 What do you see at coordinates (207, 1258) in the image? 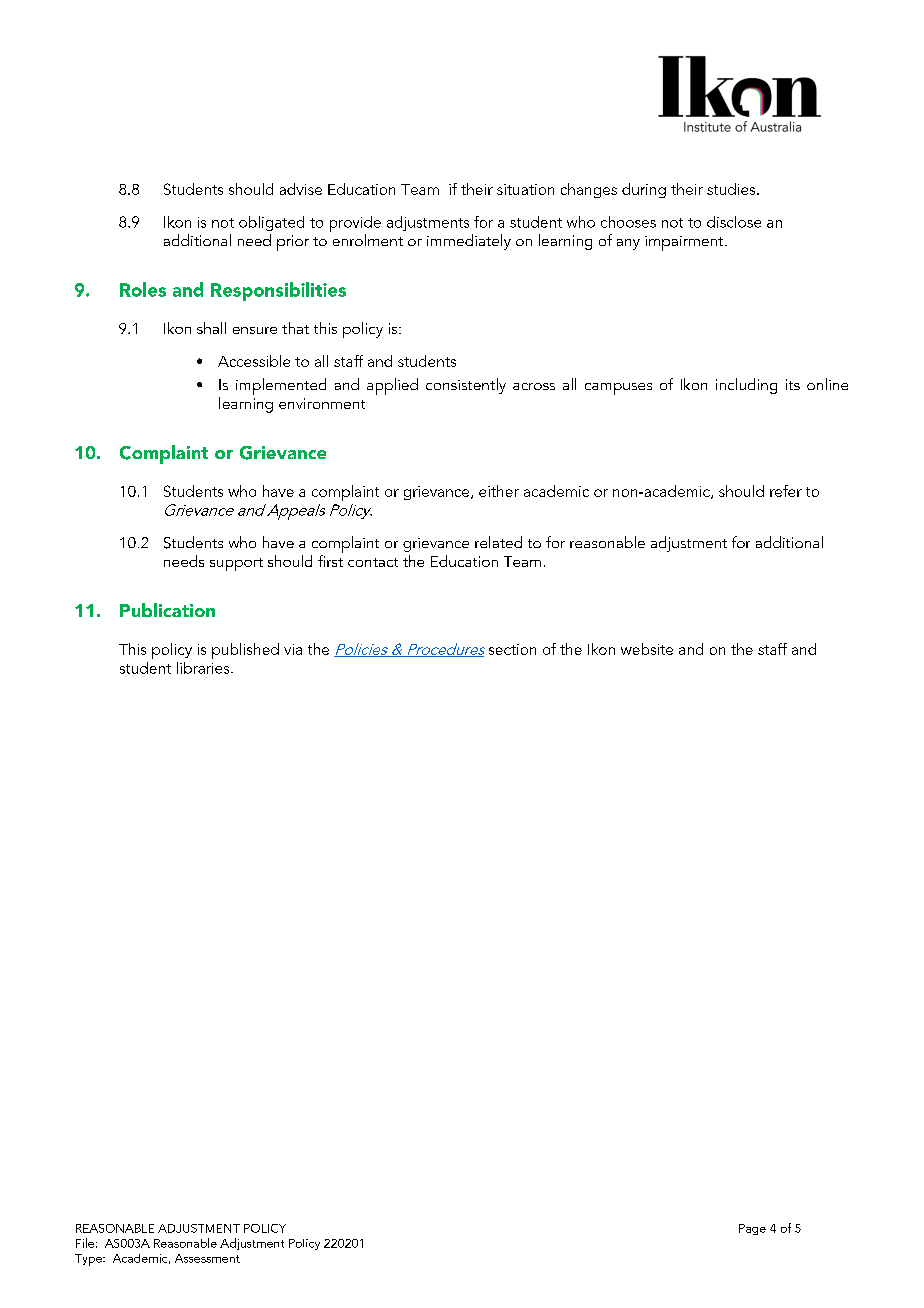
I see `Assessment` at bounding box center [207, 1258].
